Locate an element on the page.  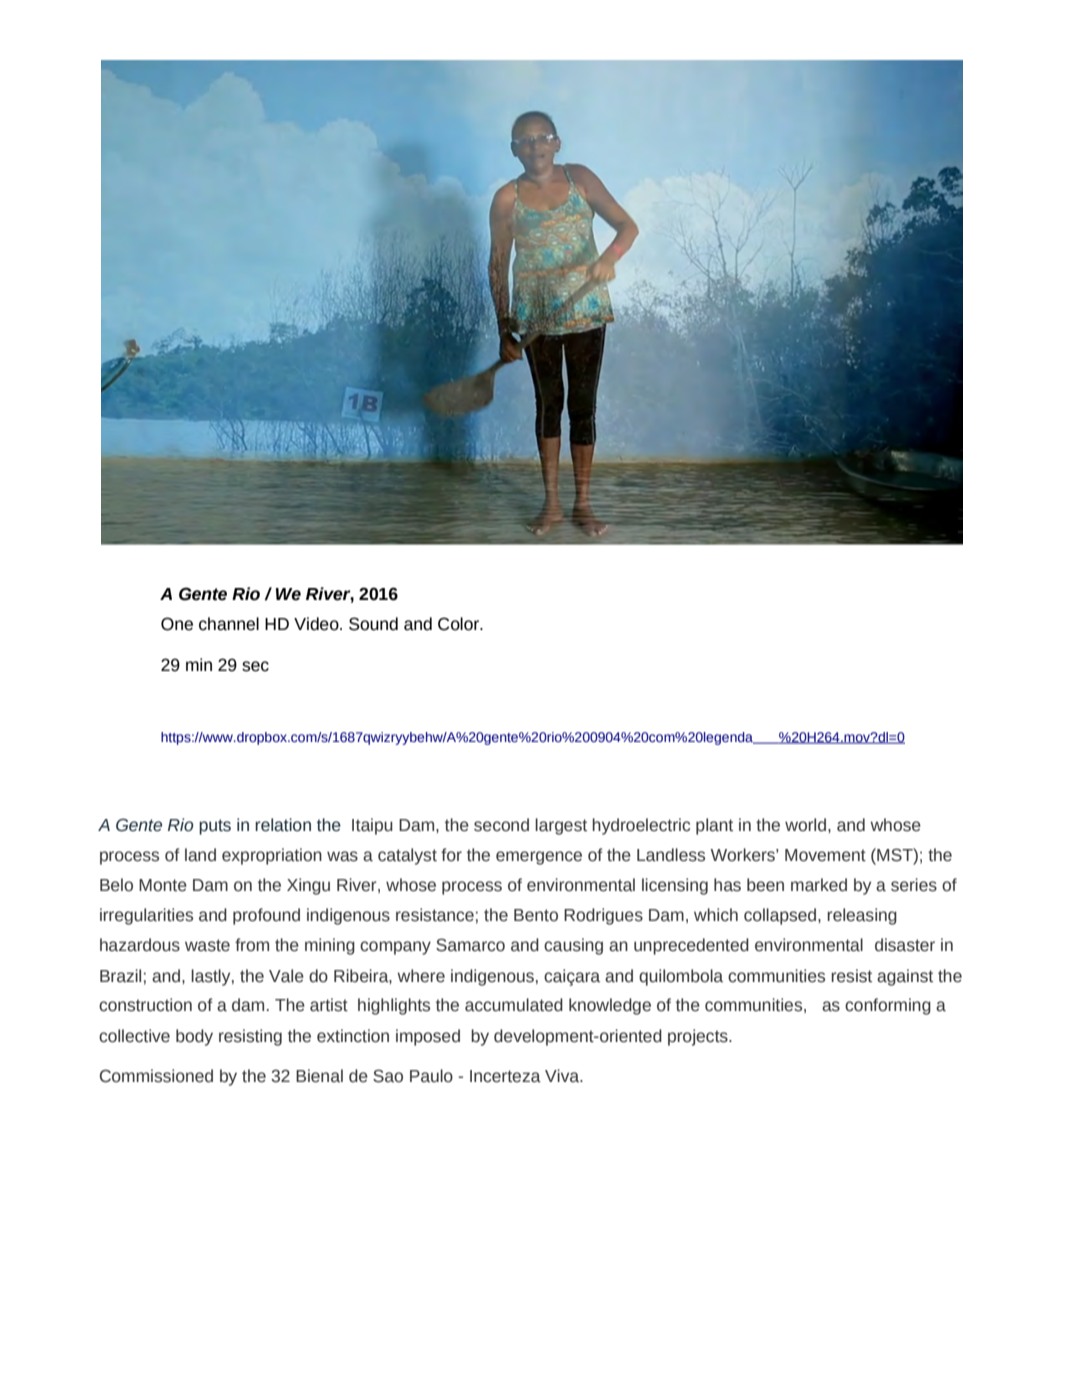
Color is located at coordinates (460, 624).
